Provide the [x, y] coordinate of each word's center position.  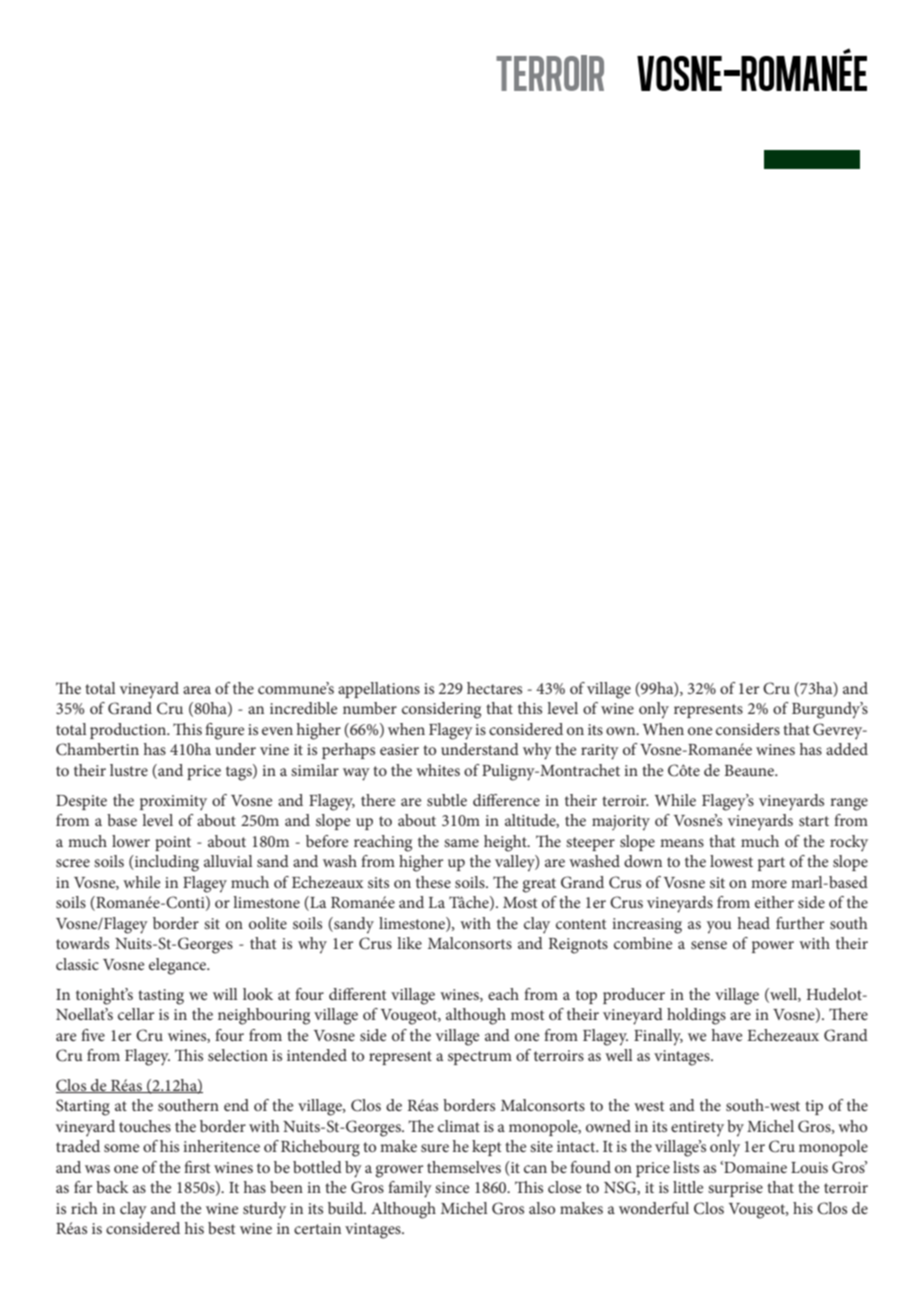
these [433, 882]
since [452, 1187]
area [197, 690]
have [727, 1035]
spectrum [480, 1058]
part [771, 864]
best [222, 1228]
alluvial [228, 861]
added [847, 749]
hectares [494, 688]
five [93, 1035]
